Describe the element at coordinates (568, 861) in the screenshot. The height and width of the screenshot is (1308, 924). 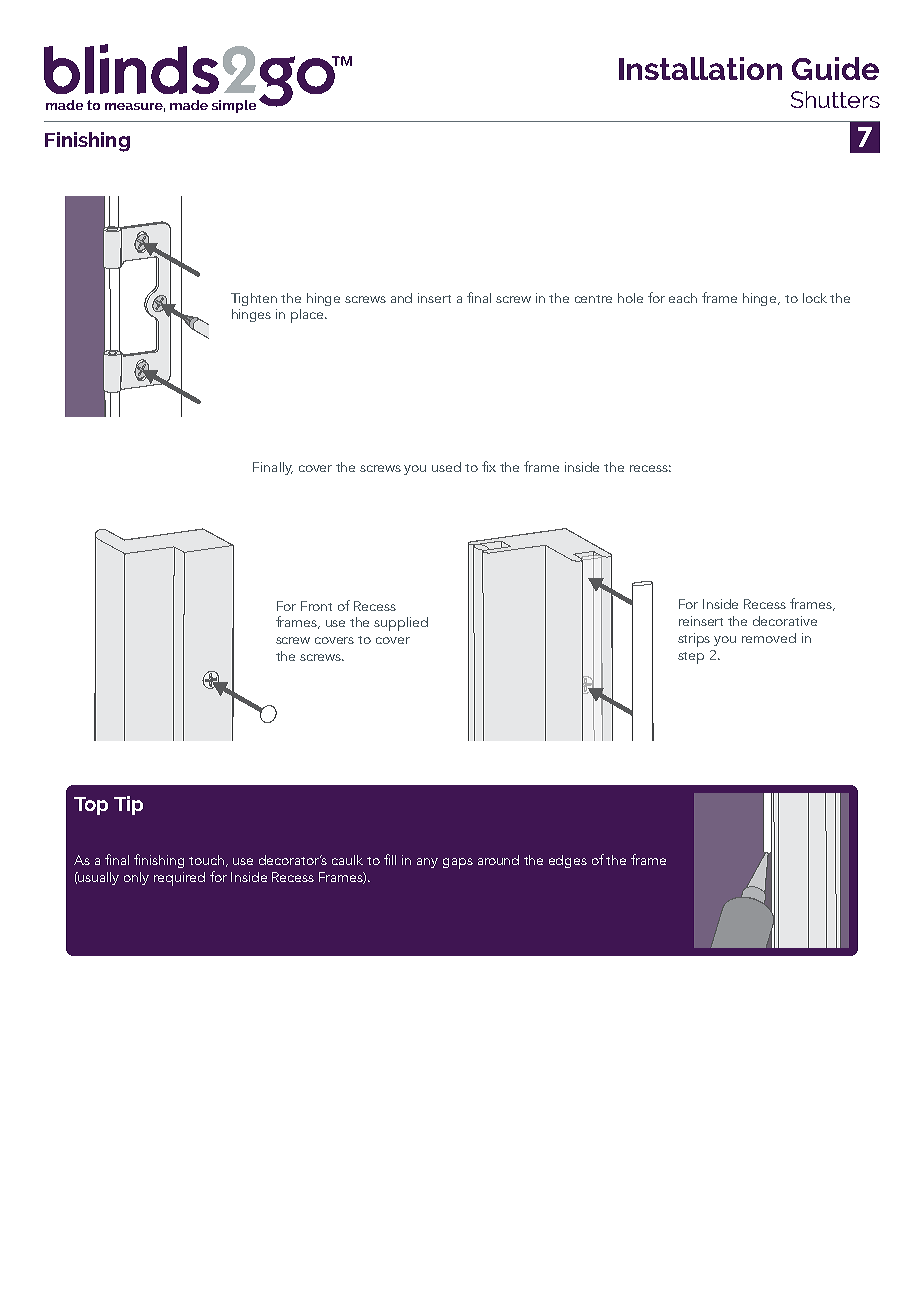
I see `edges` at that location.
